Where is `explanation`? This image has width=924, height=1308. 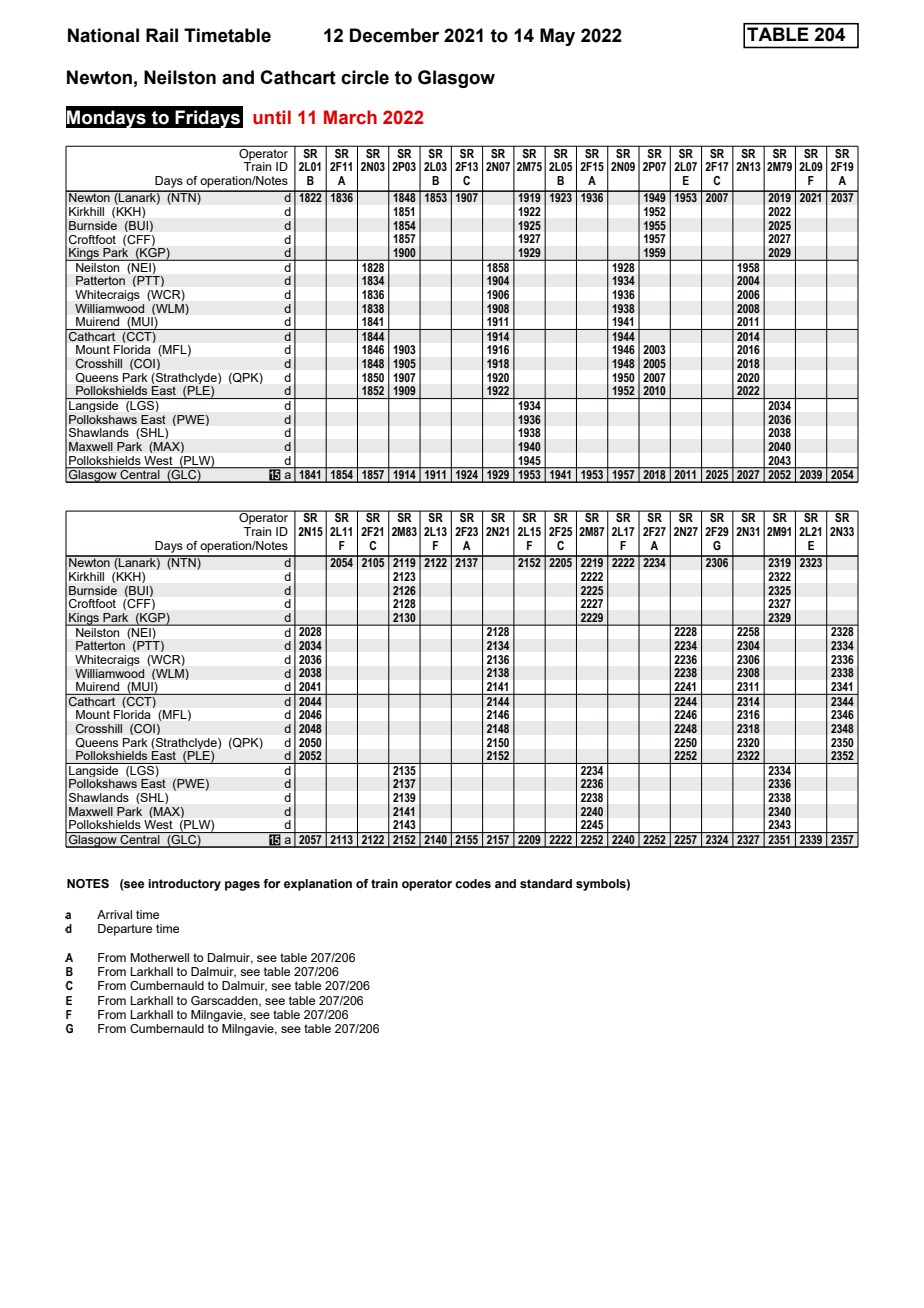 explanation is located at coordinates (318, 885).
